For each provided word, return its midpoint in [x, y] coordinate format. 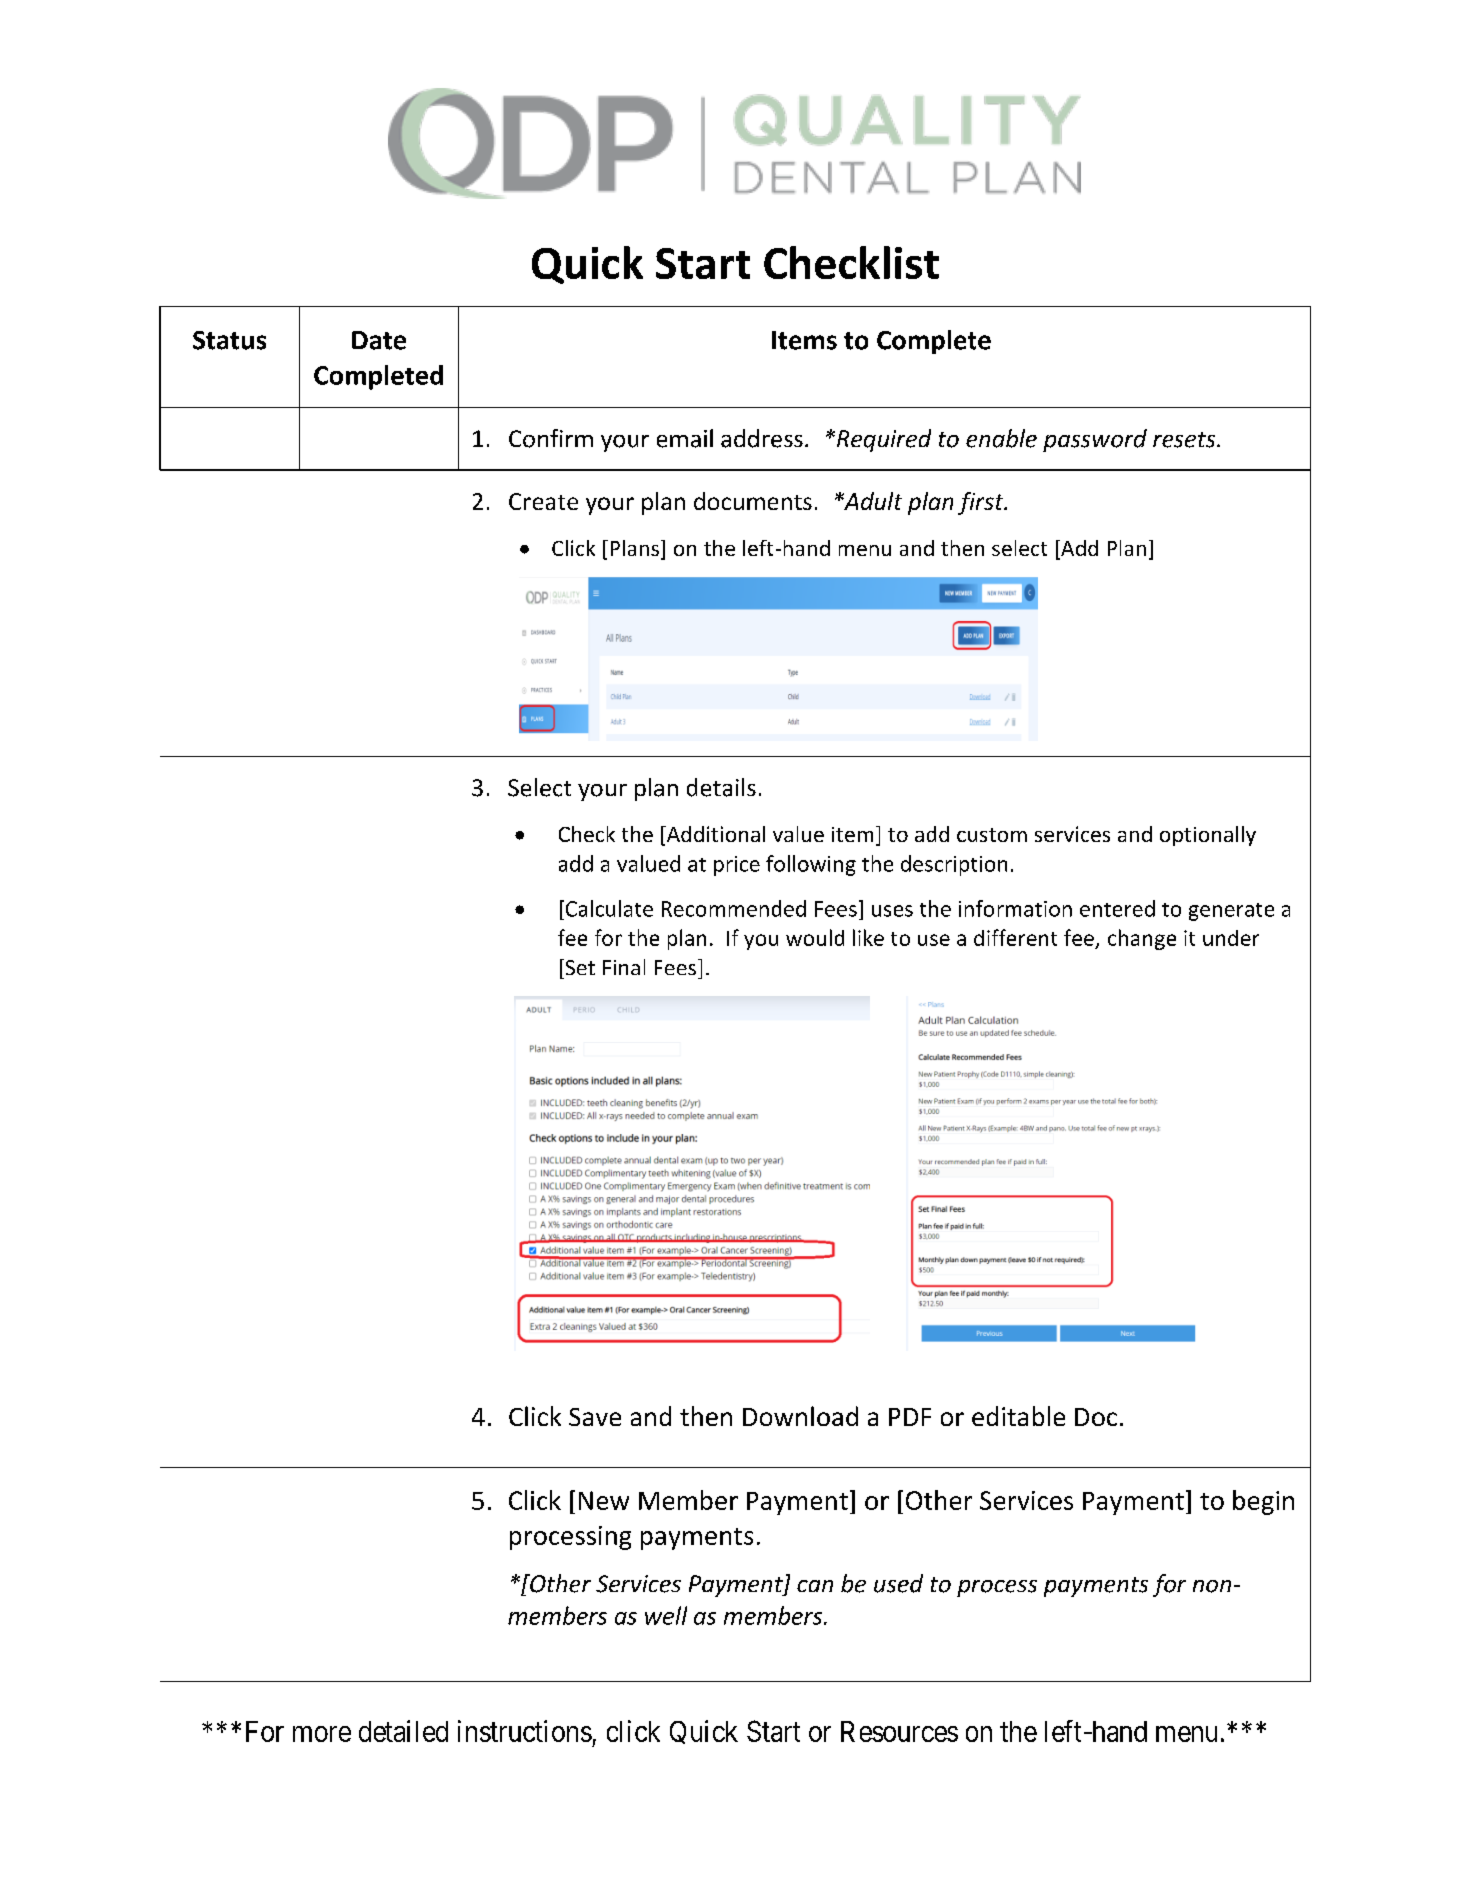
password [1095, 440]
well [666, 1615]
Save [595, 1417]
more [322, 1734]
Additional [714, 835]
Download [800, 1416]
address [762, 438]
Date [379, 340]
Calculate [608, 908]
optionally [1208, 836]
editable [1018, 1416]
